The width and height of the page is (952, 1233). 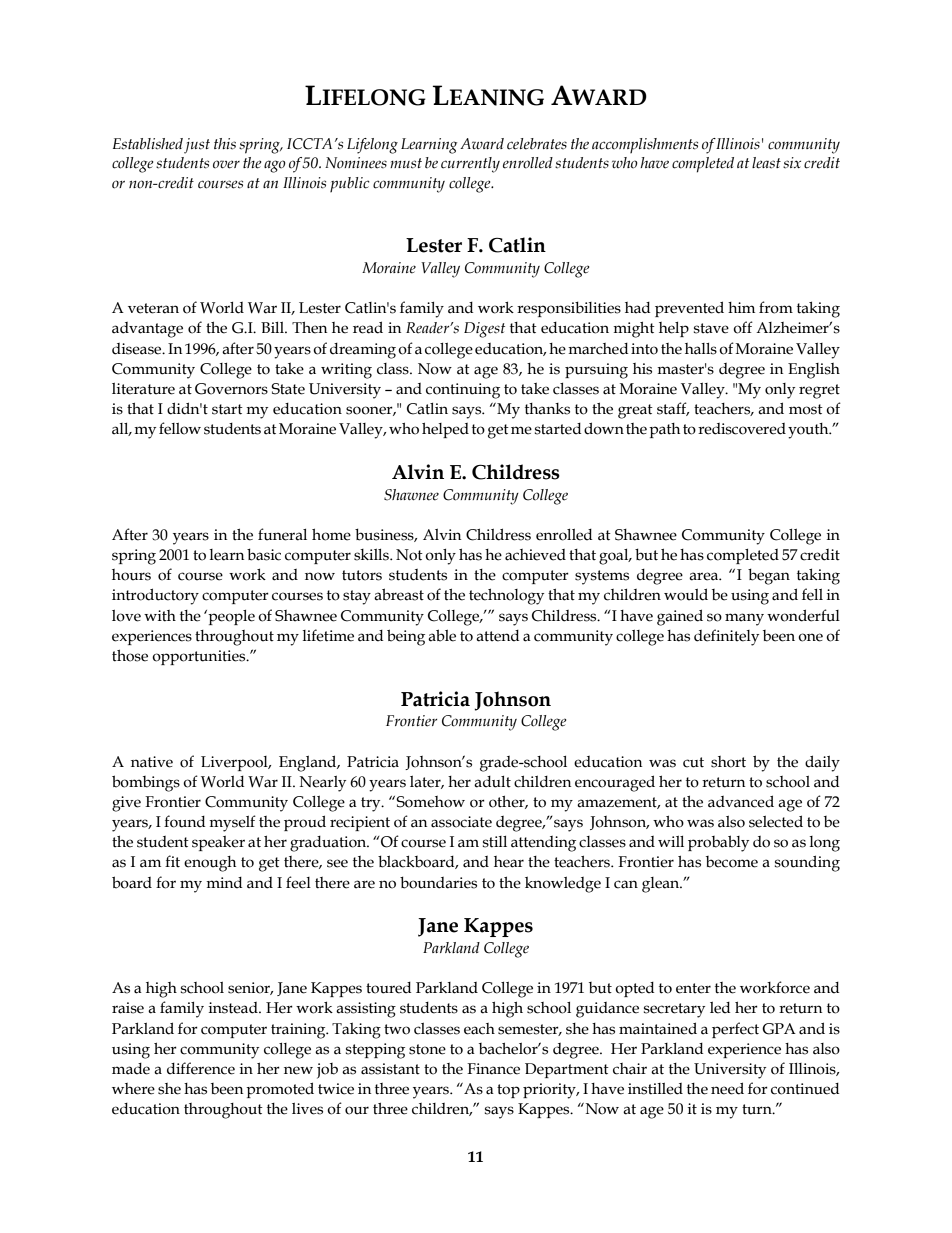 I want to click on people, so click(x=230, y=617).
